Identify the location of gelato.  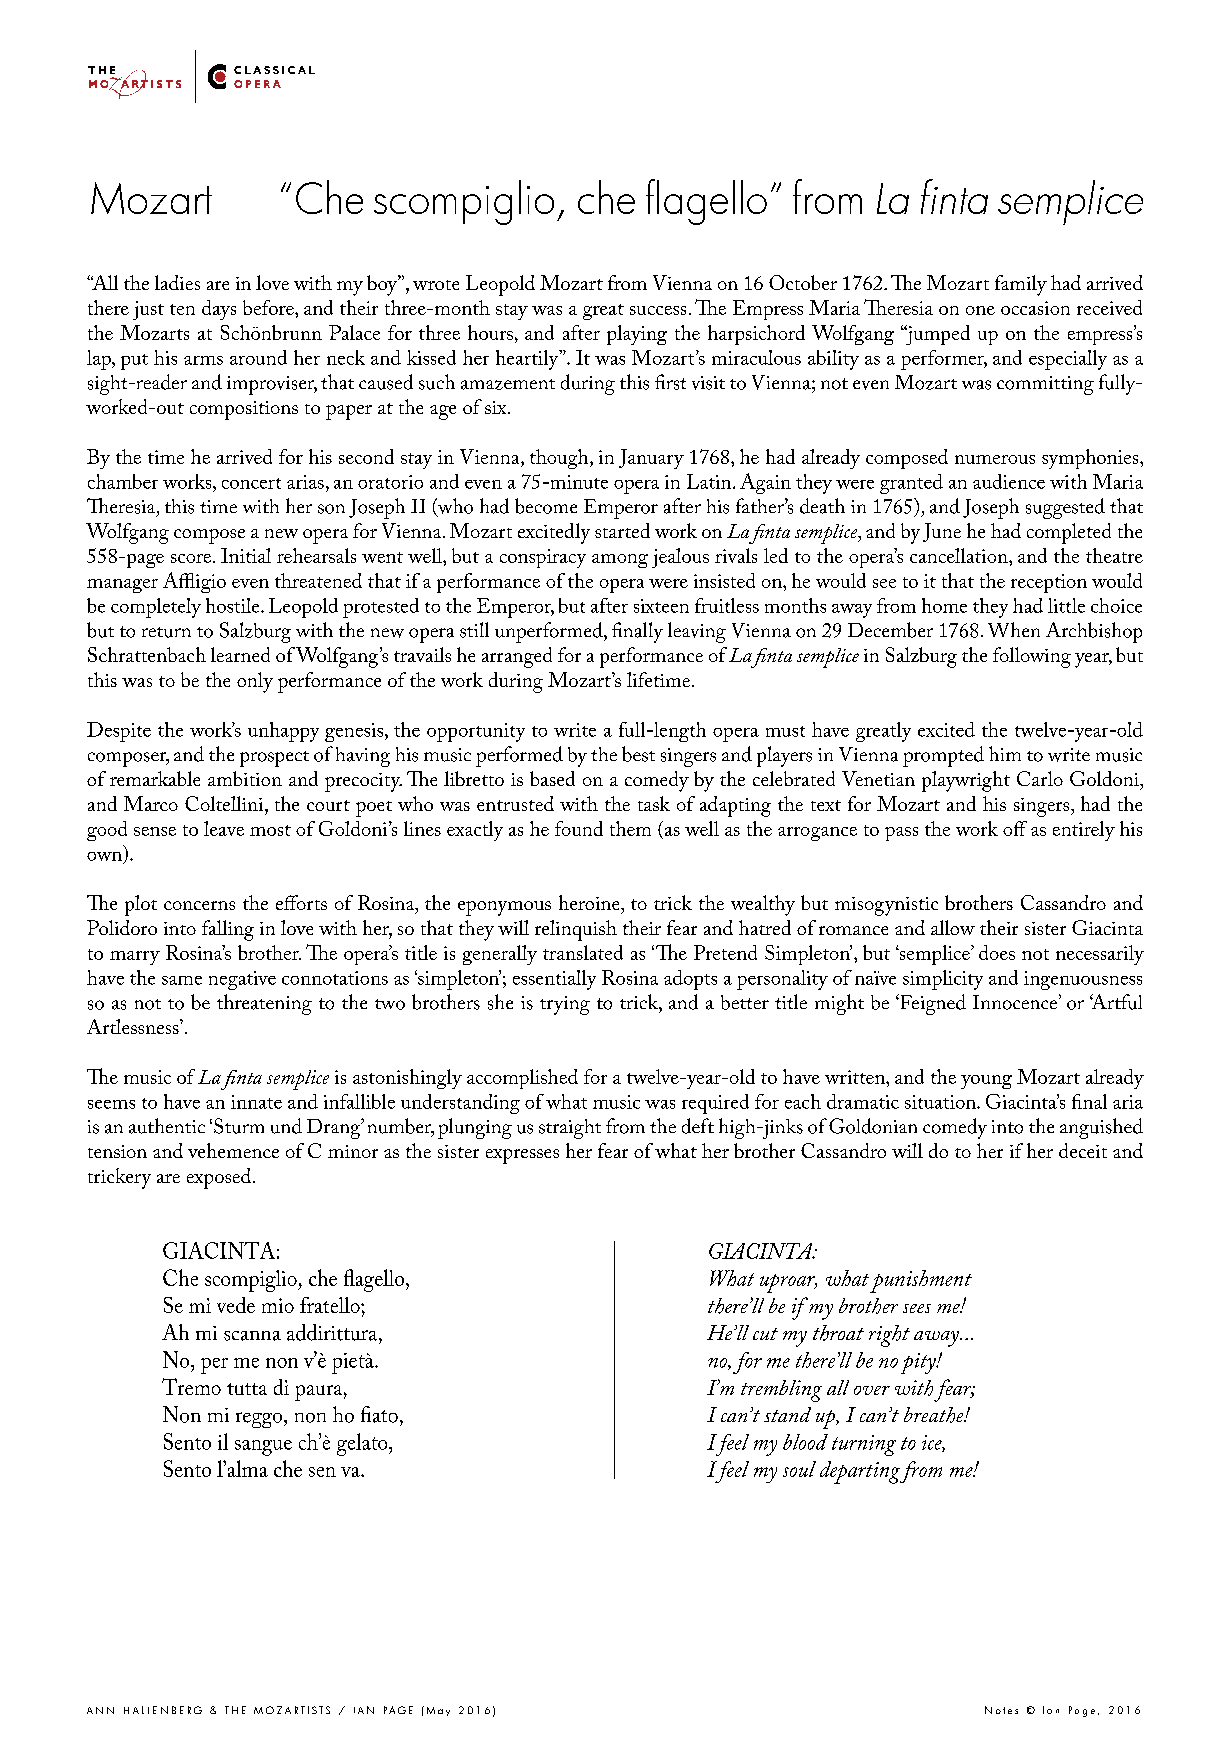
(363, 1444).
